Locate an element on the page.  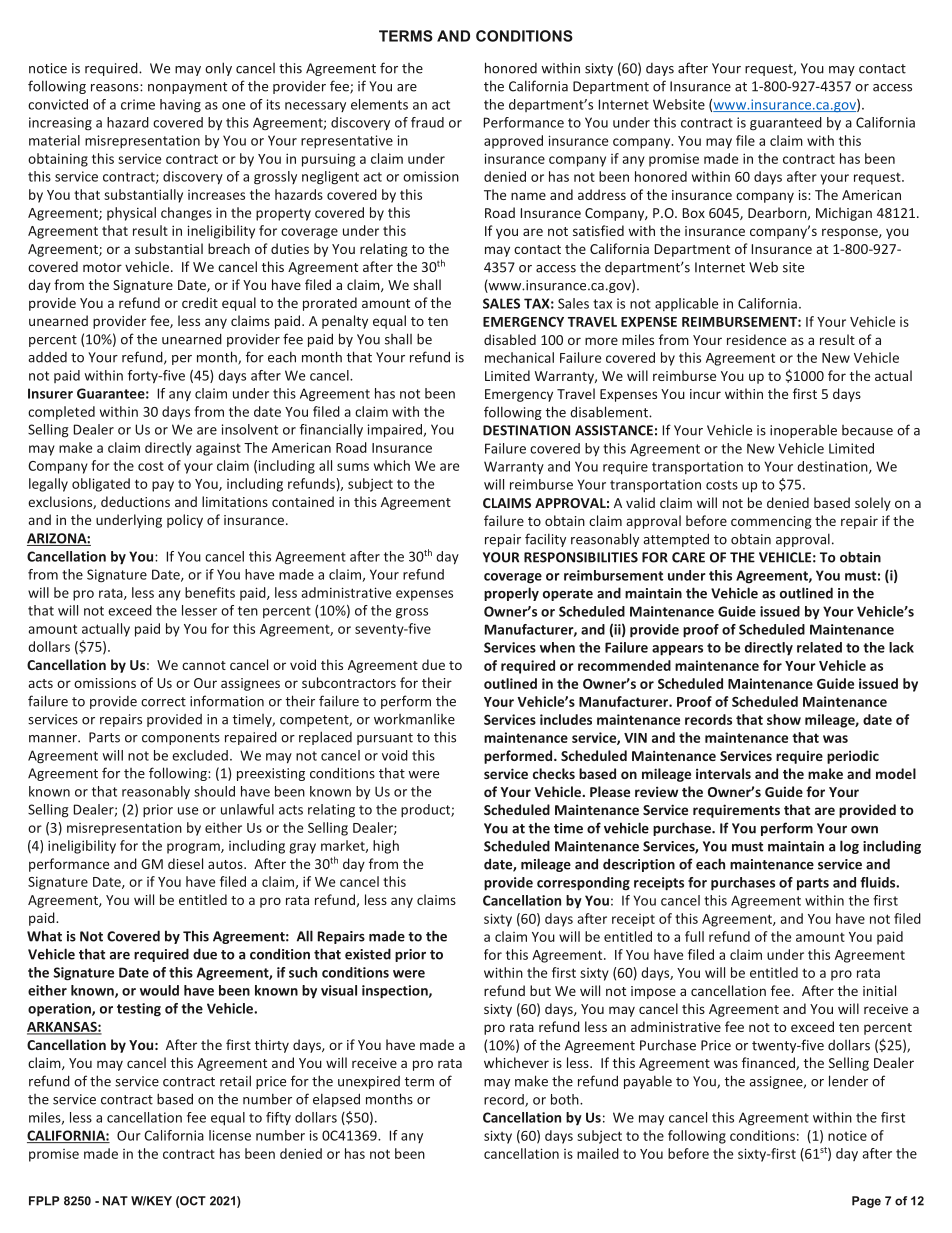
related is located at coordinates (819, 647).
